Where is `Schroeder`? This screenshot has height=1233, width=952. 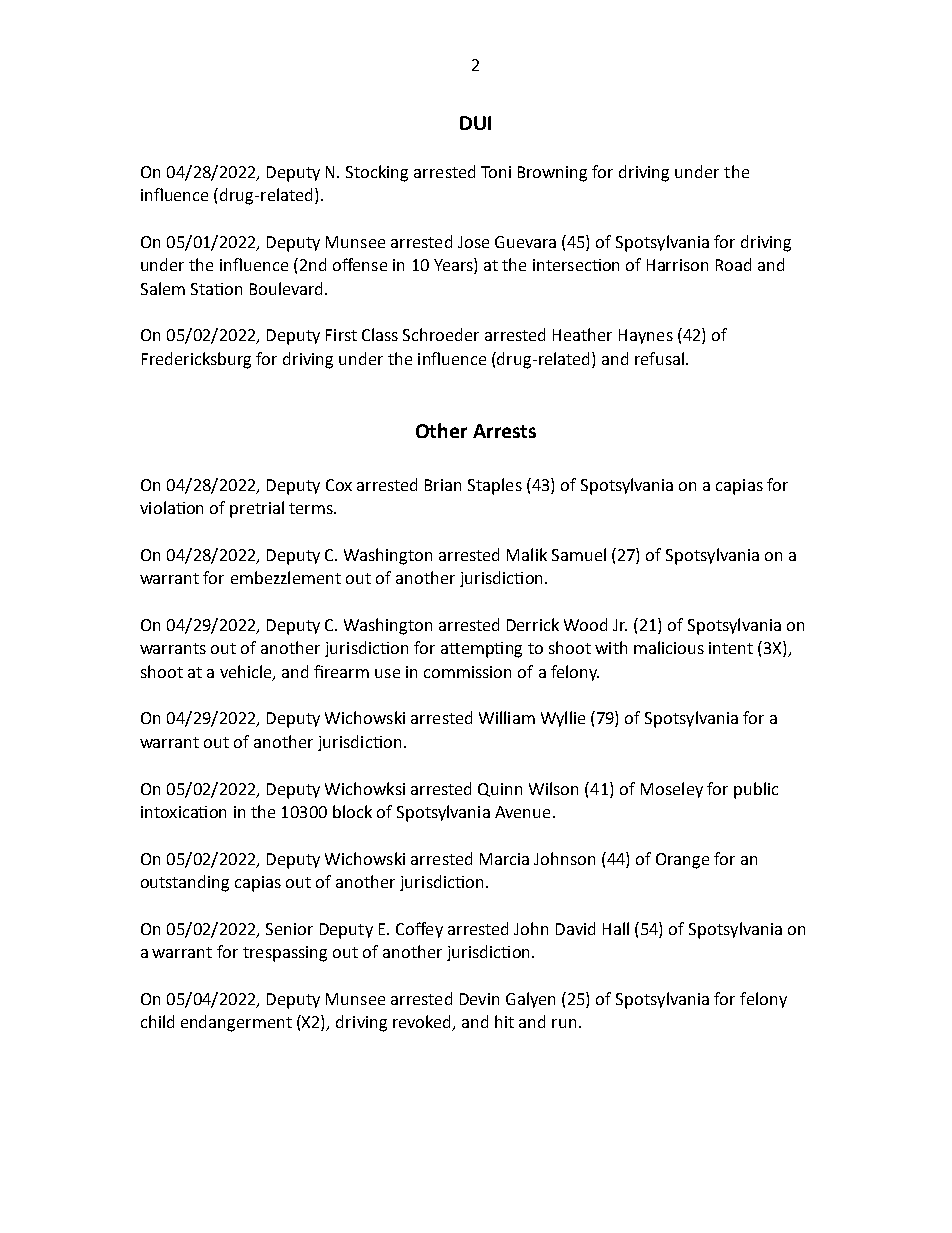 Schroeder is located at coordinates (441, 334).
